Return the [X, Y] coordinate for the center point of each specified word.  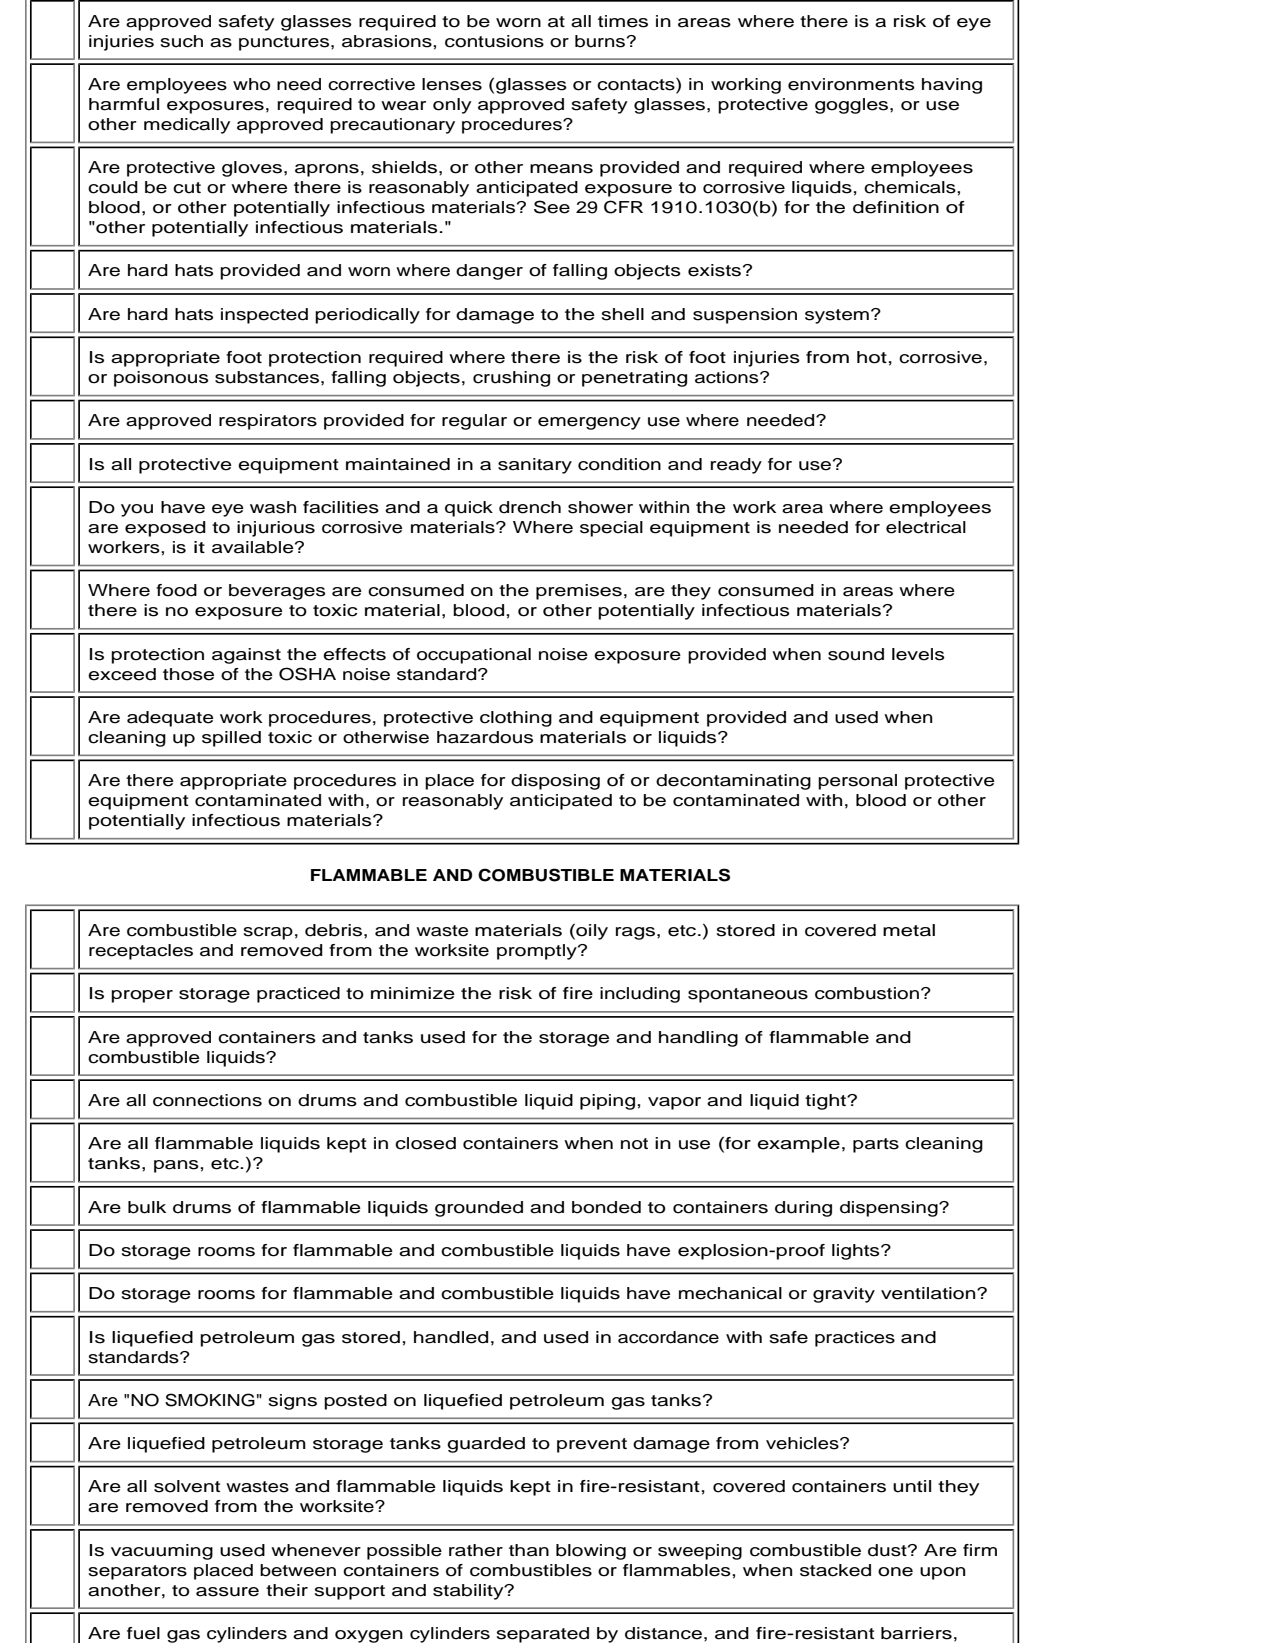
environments [851, 84]
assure [227, 1592]
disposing [555, 782]
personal [857, 782]
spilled [231, 739]
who [251, 84]
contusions [494, 41]
